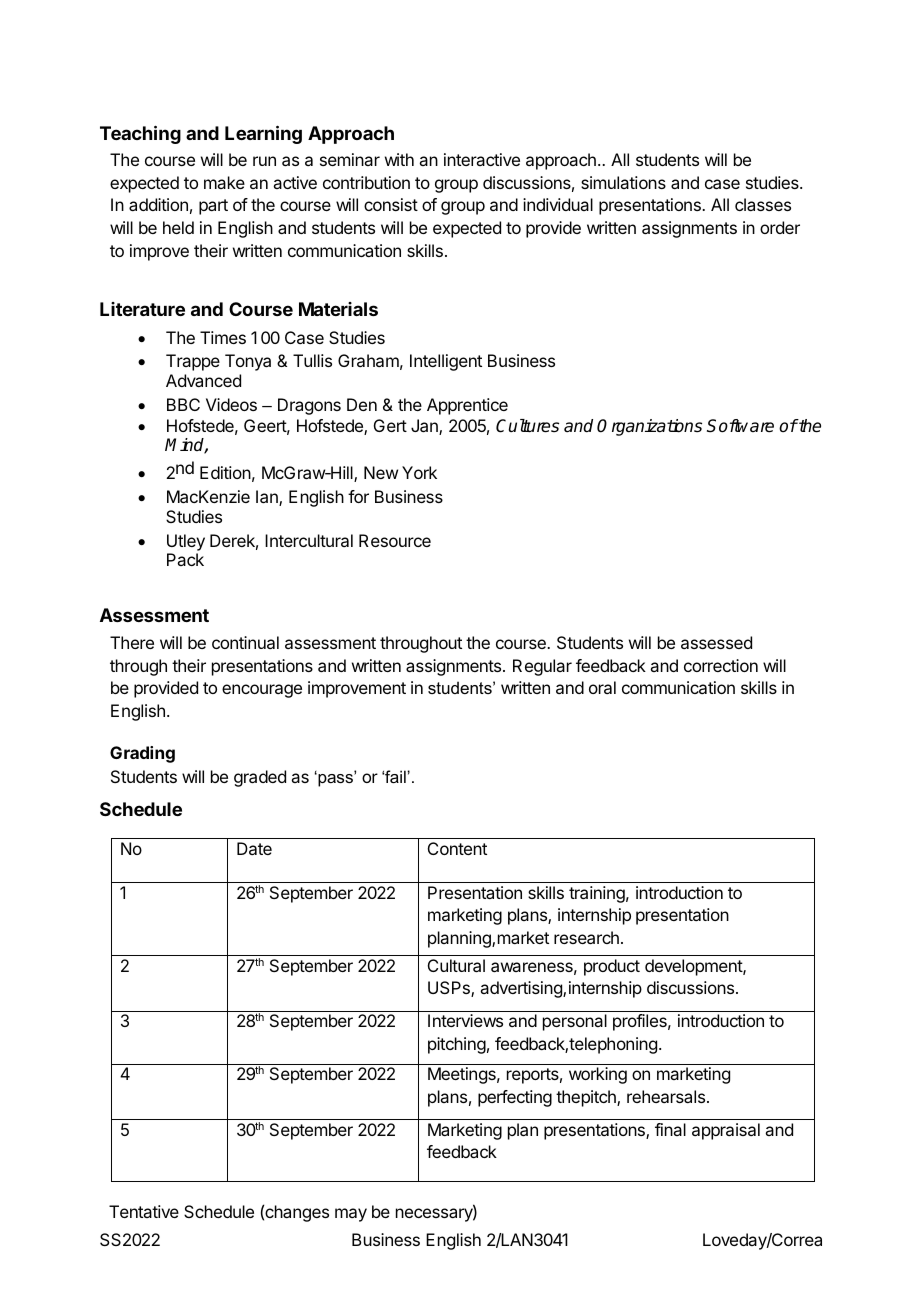 The image size is (924, 1307). Describe the element at coordinates (254, 848) in the document. I see `Date` at that location.
